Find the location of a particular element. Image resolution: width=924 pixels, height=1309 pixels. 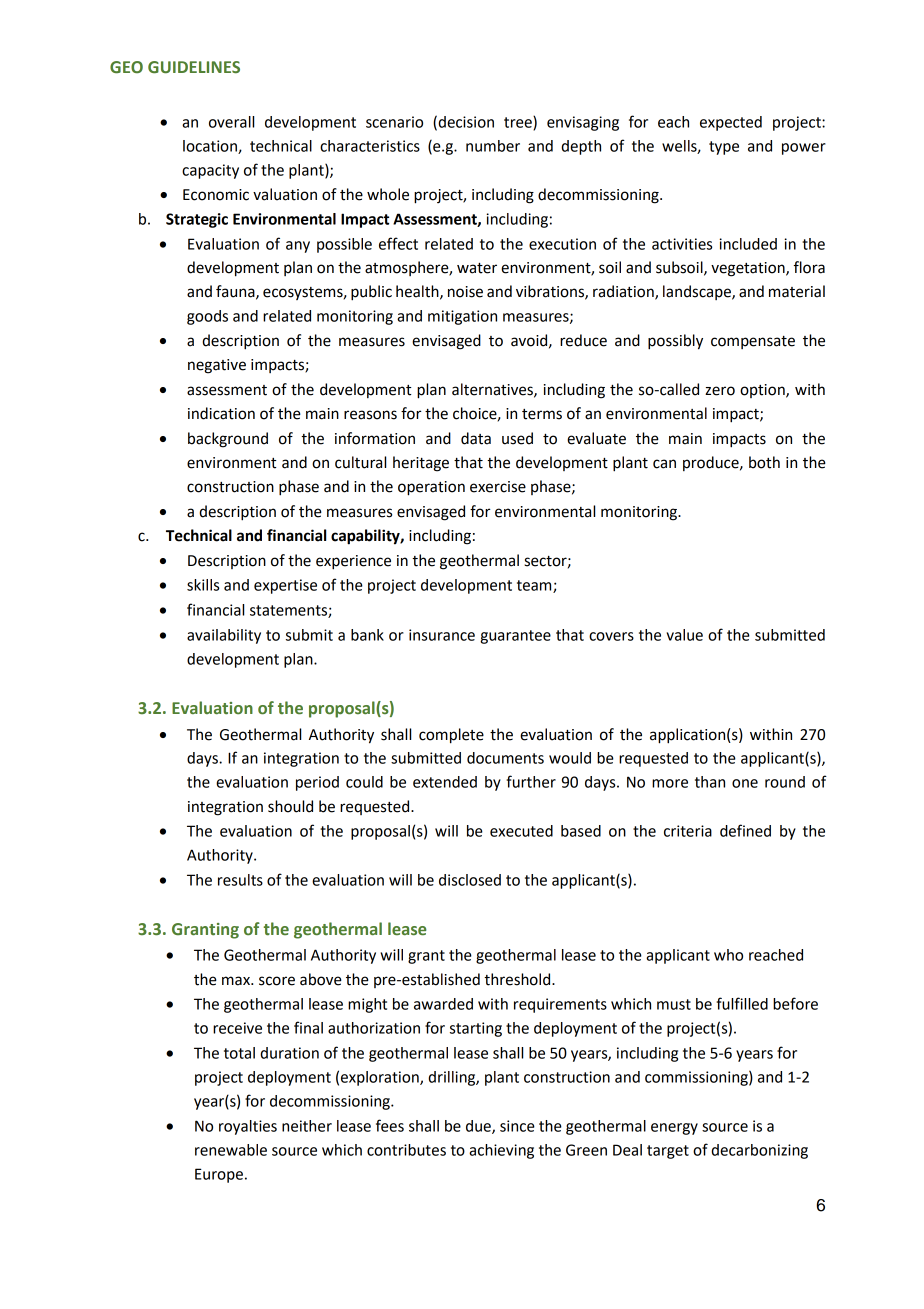

indication is located at coordinates (221, 413).
